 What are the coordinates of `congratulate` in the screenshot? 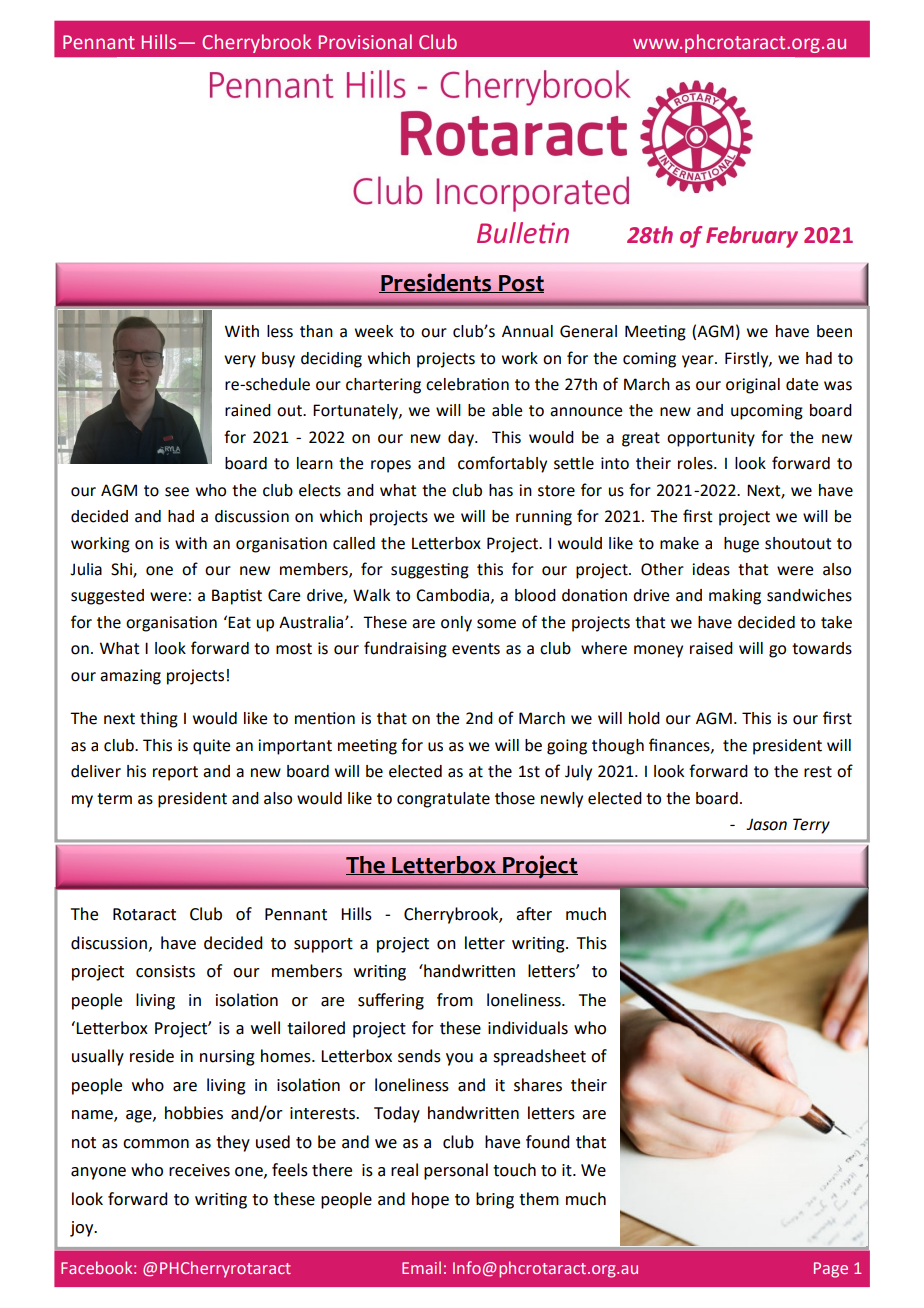 It's located at (443, 800).
